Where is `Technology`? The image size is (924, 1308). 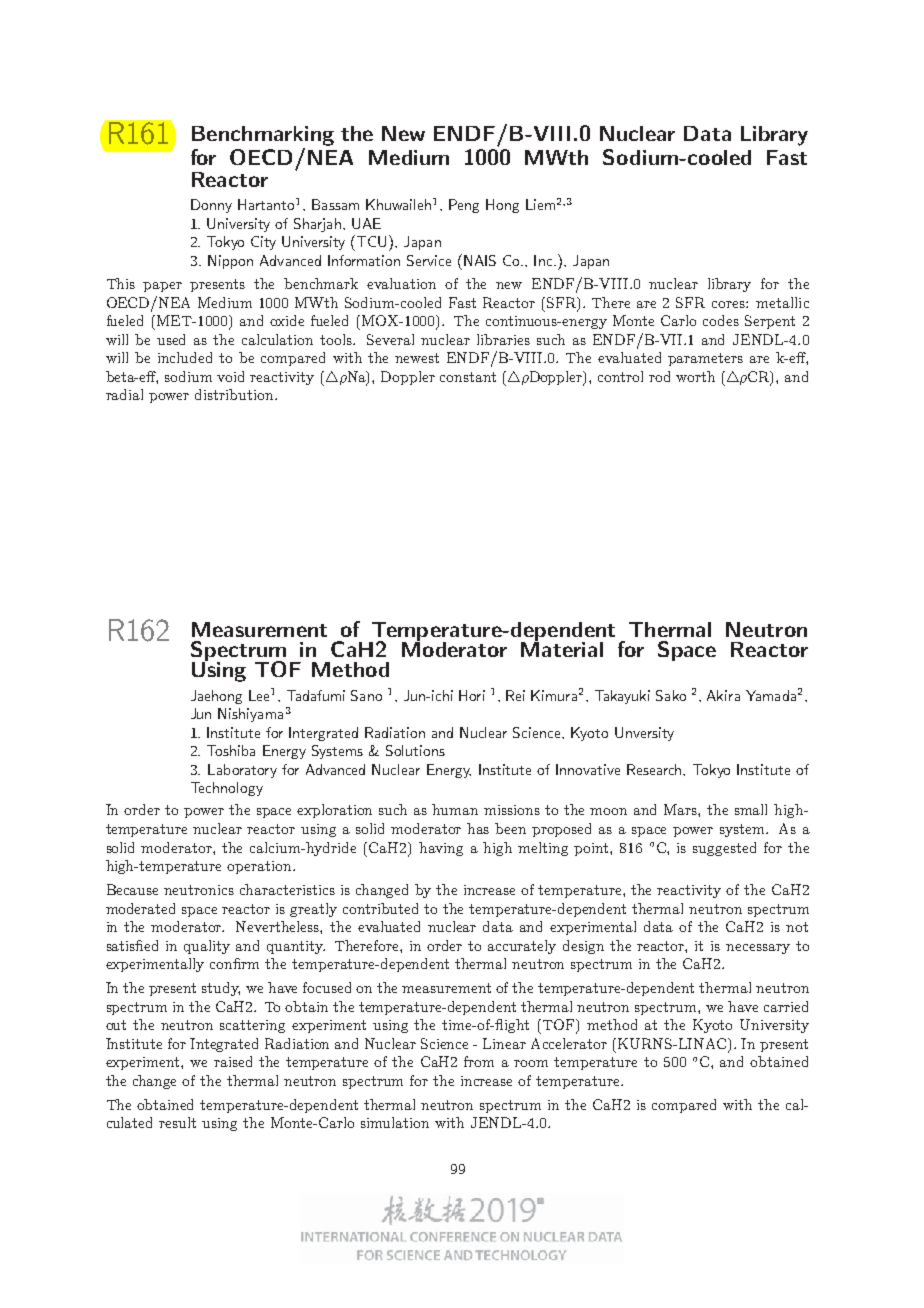 Technology is located at coordinates (227, 789).
